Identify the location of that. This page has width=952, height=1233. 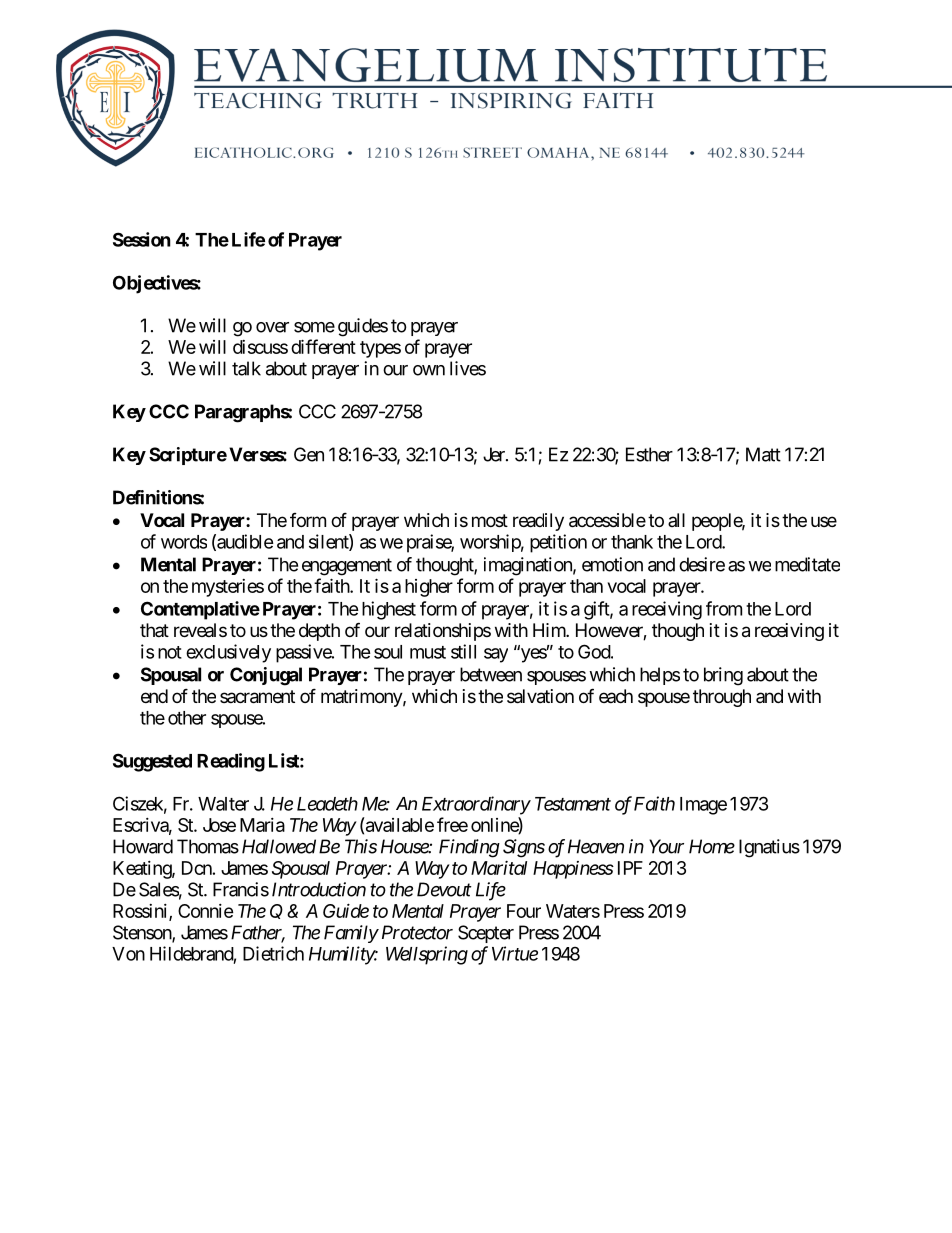
(154, 630).
